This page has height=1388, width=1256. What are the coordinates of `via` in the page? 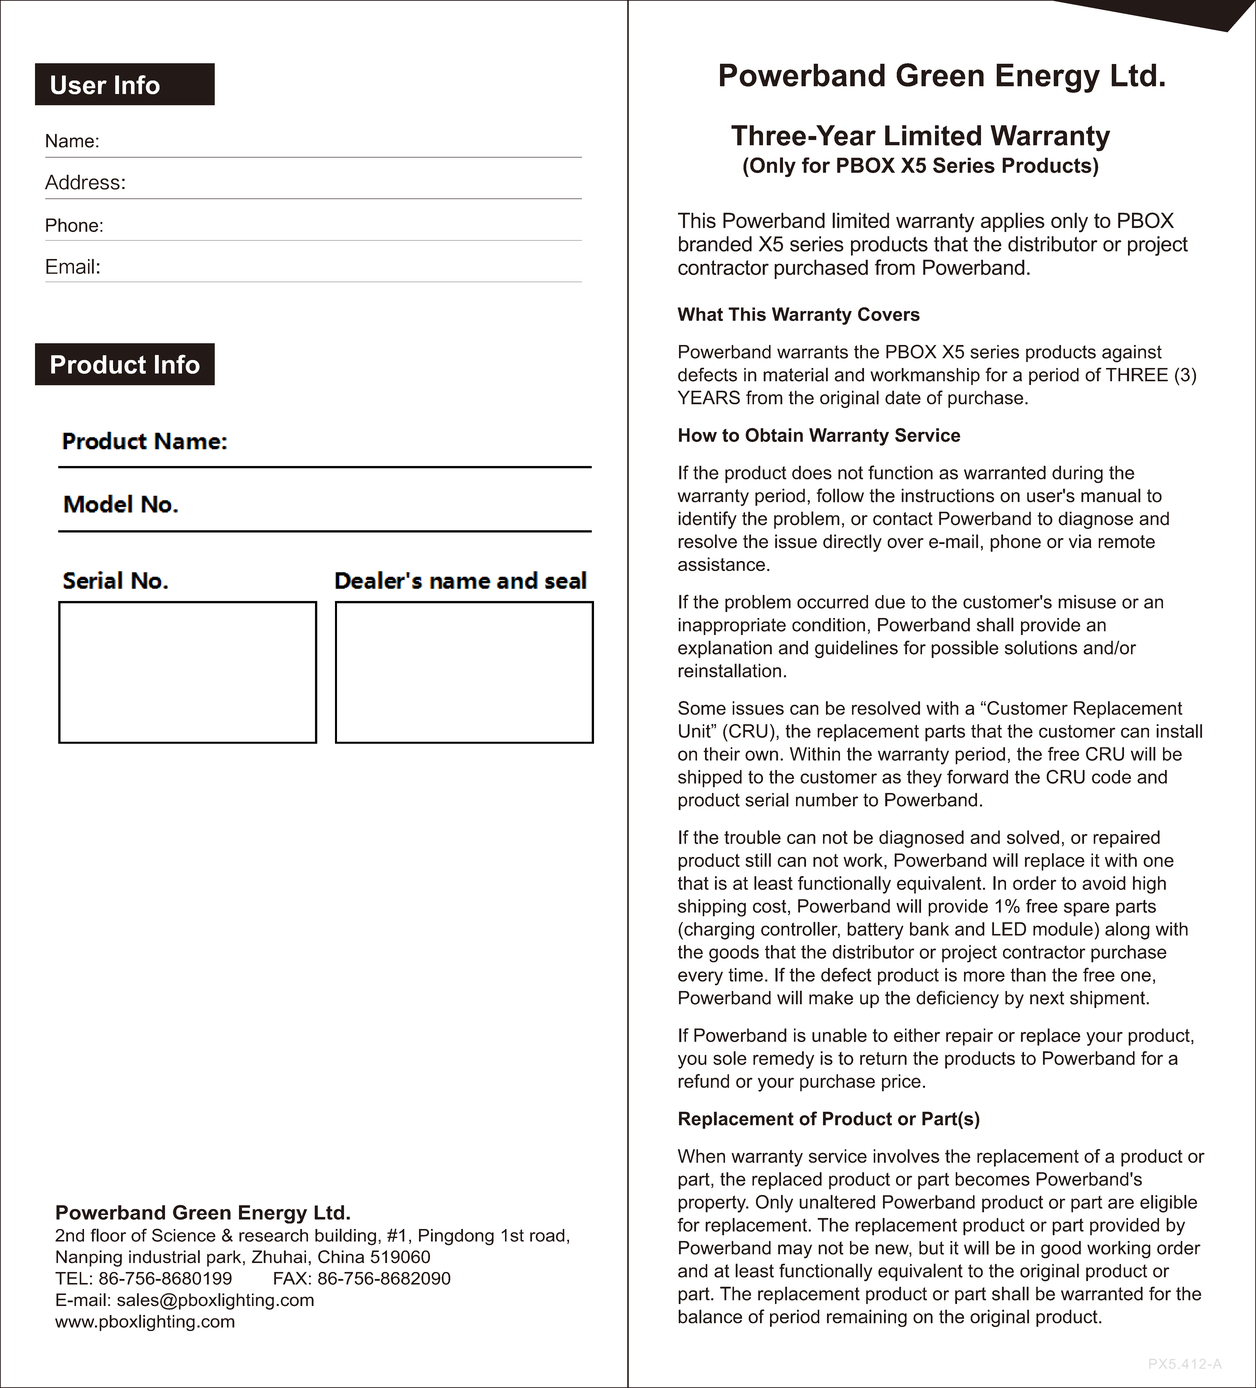 It's located at (1080, 541).
